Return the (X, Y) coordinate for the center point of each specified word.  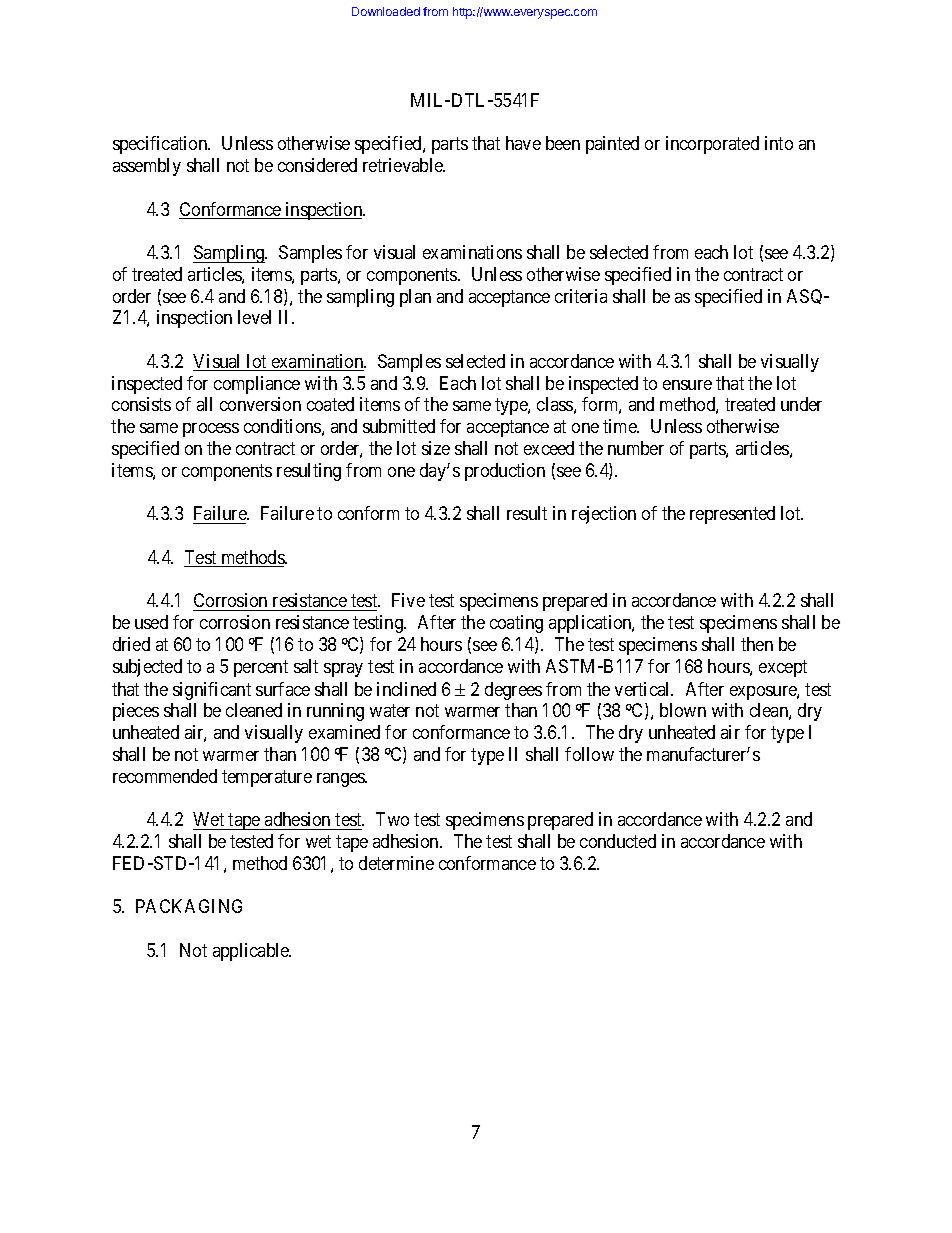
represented (732, 515)
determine (396, 863)
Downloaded (386, 11)
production (505, 472)
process (211, 430)
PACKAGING (189, 906)
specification (161, 145)
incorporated (712, 145)
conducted (618, 841)
